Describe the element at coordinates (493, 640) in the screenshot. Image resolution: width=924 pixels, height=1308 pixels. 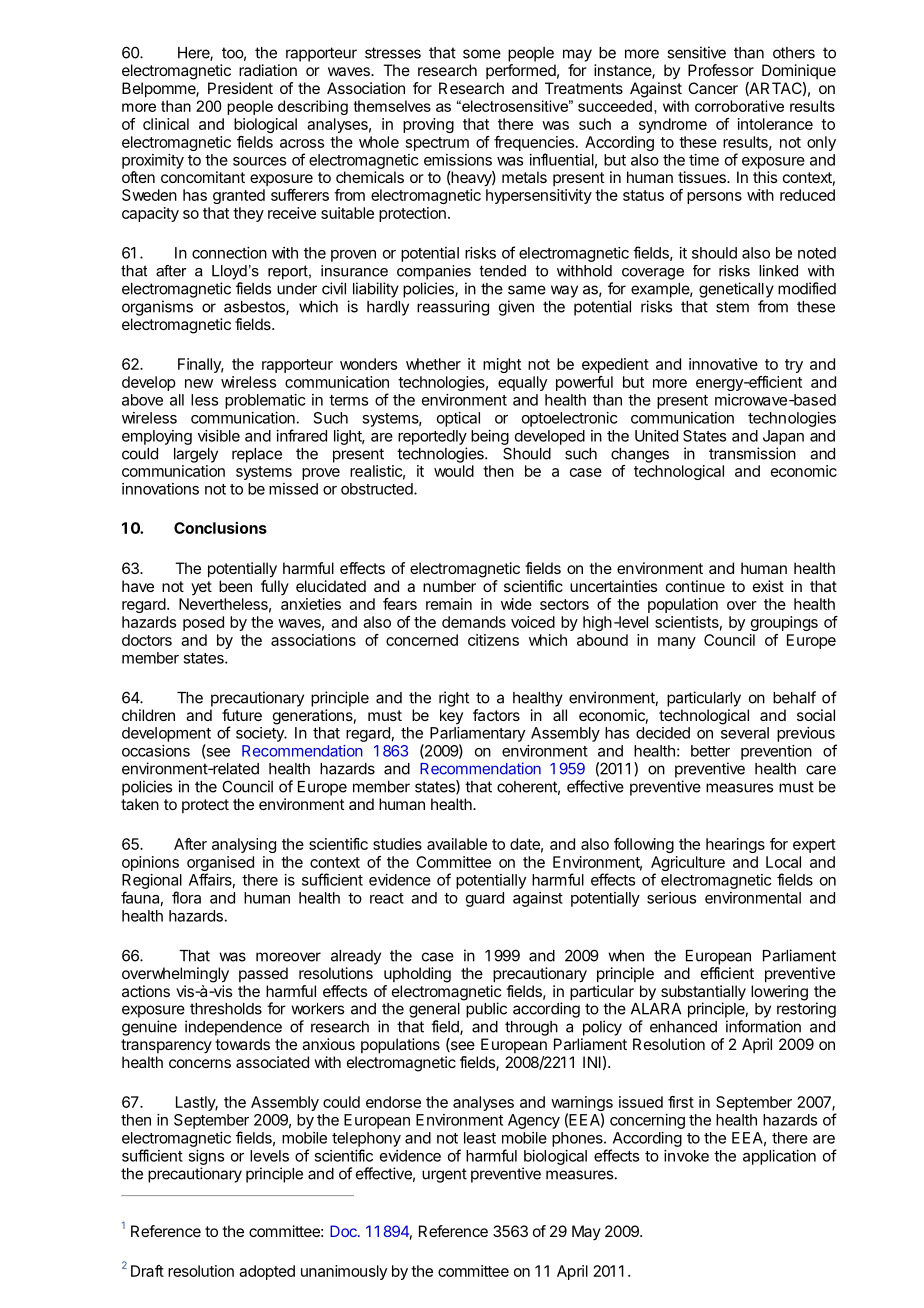
I see `citizens` at that location.
